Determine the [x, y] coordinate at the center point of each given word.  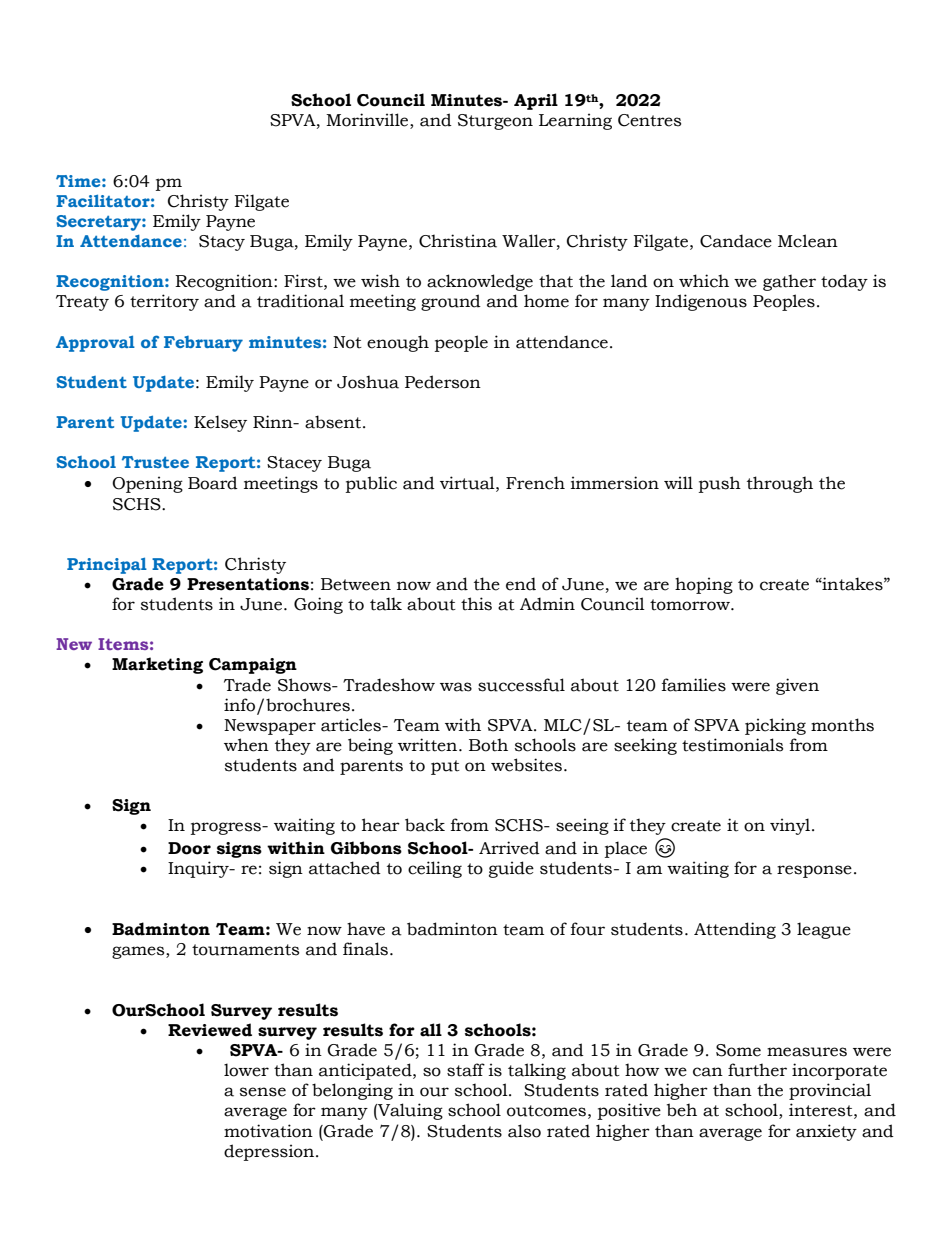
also [524, 1131]
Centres [649, 120]
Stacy [222, 243]
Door [189, 848]
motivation [268, 1131]
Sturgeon [495, 122]
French [535, 483]
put [445, 767]
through [780, 484]
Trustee [155, 462]
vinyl [790, 826]
